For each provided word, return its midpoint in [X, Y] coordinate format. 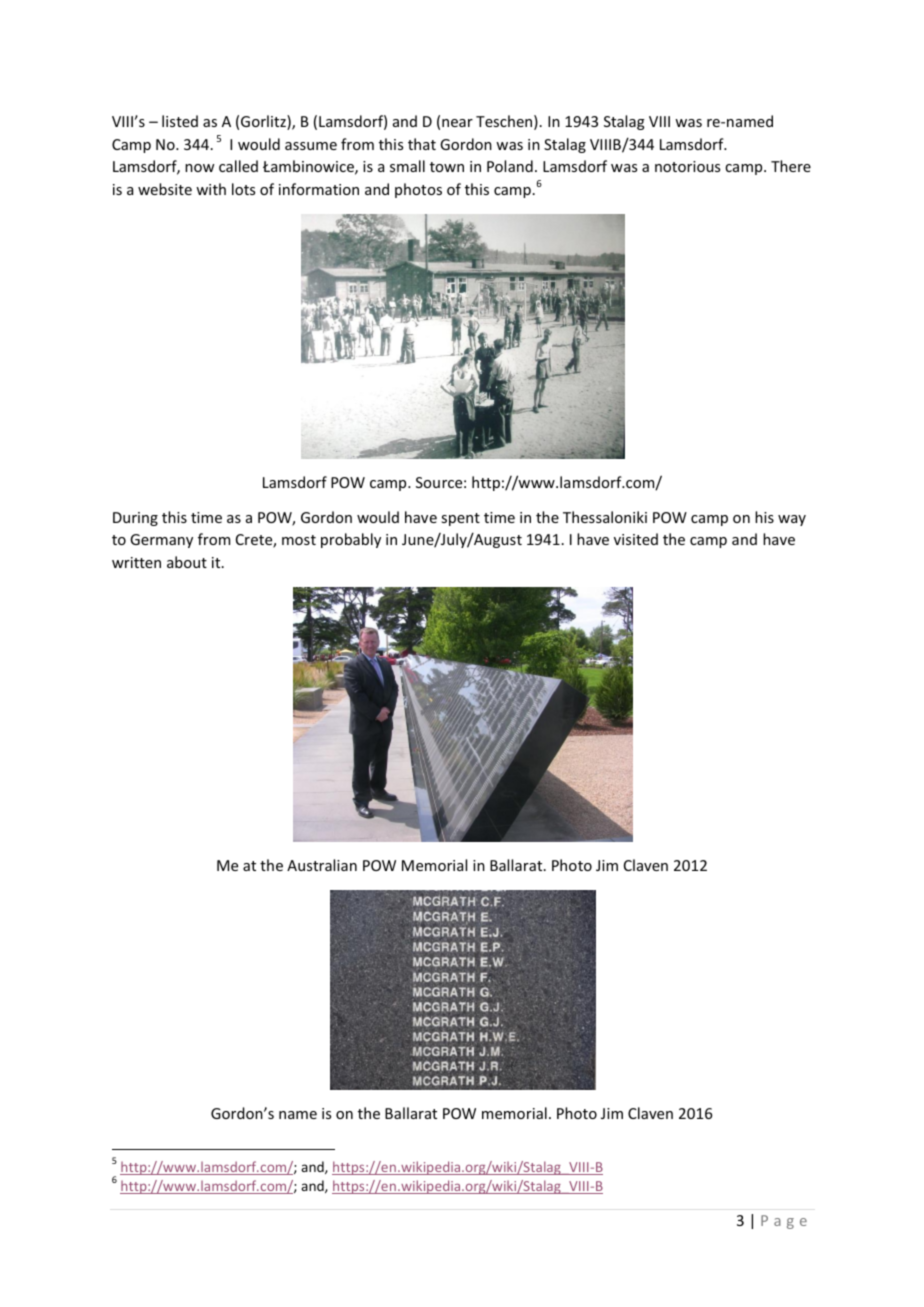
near [457, 123]
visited [636, 539]
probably [351, 540]
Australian [322, 865]
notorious [687, 166]
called [238, 166]
